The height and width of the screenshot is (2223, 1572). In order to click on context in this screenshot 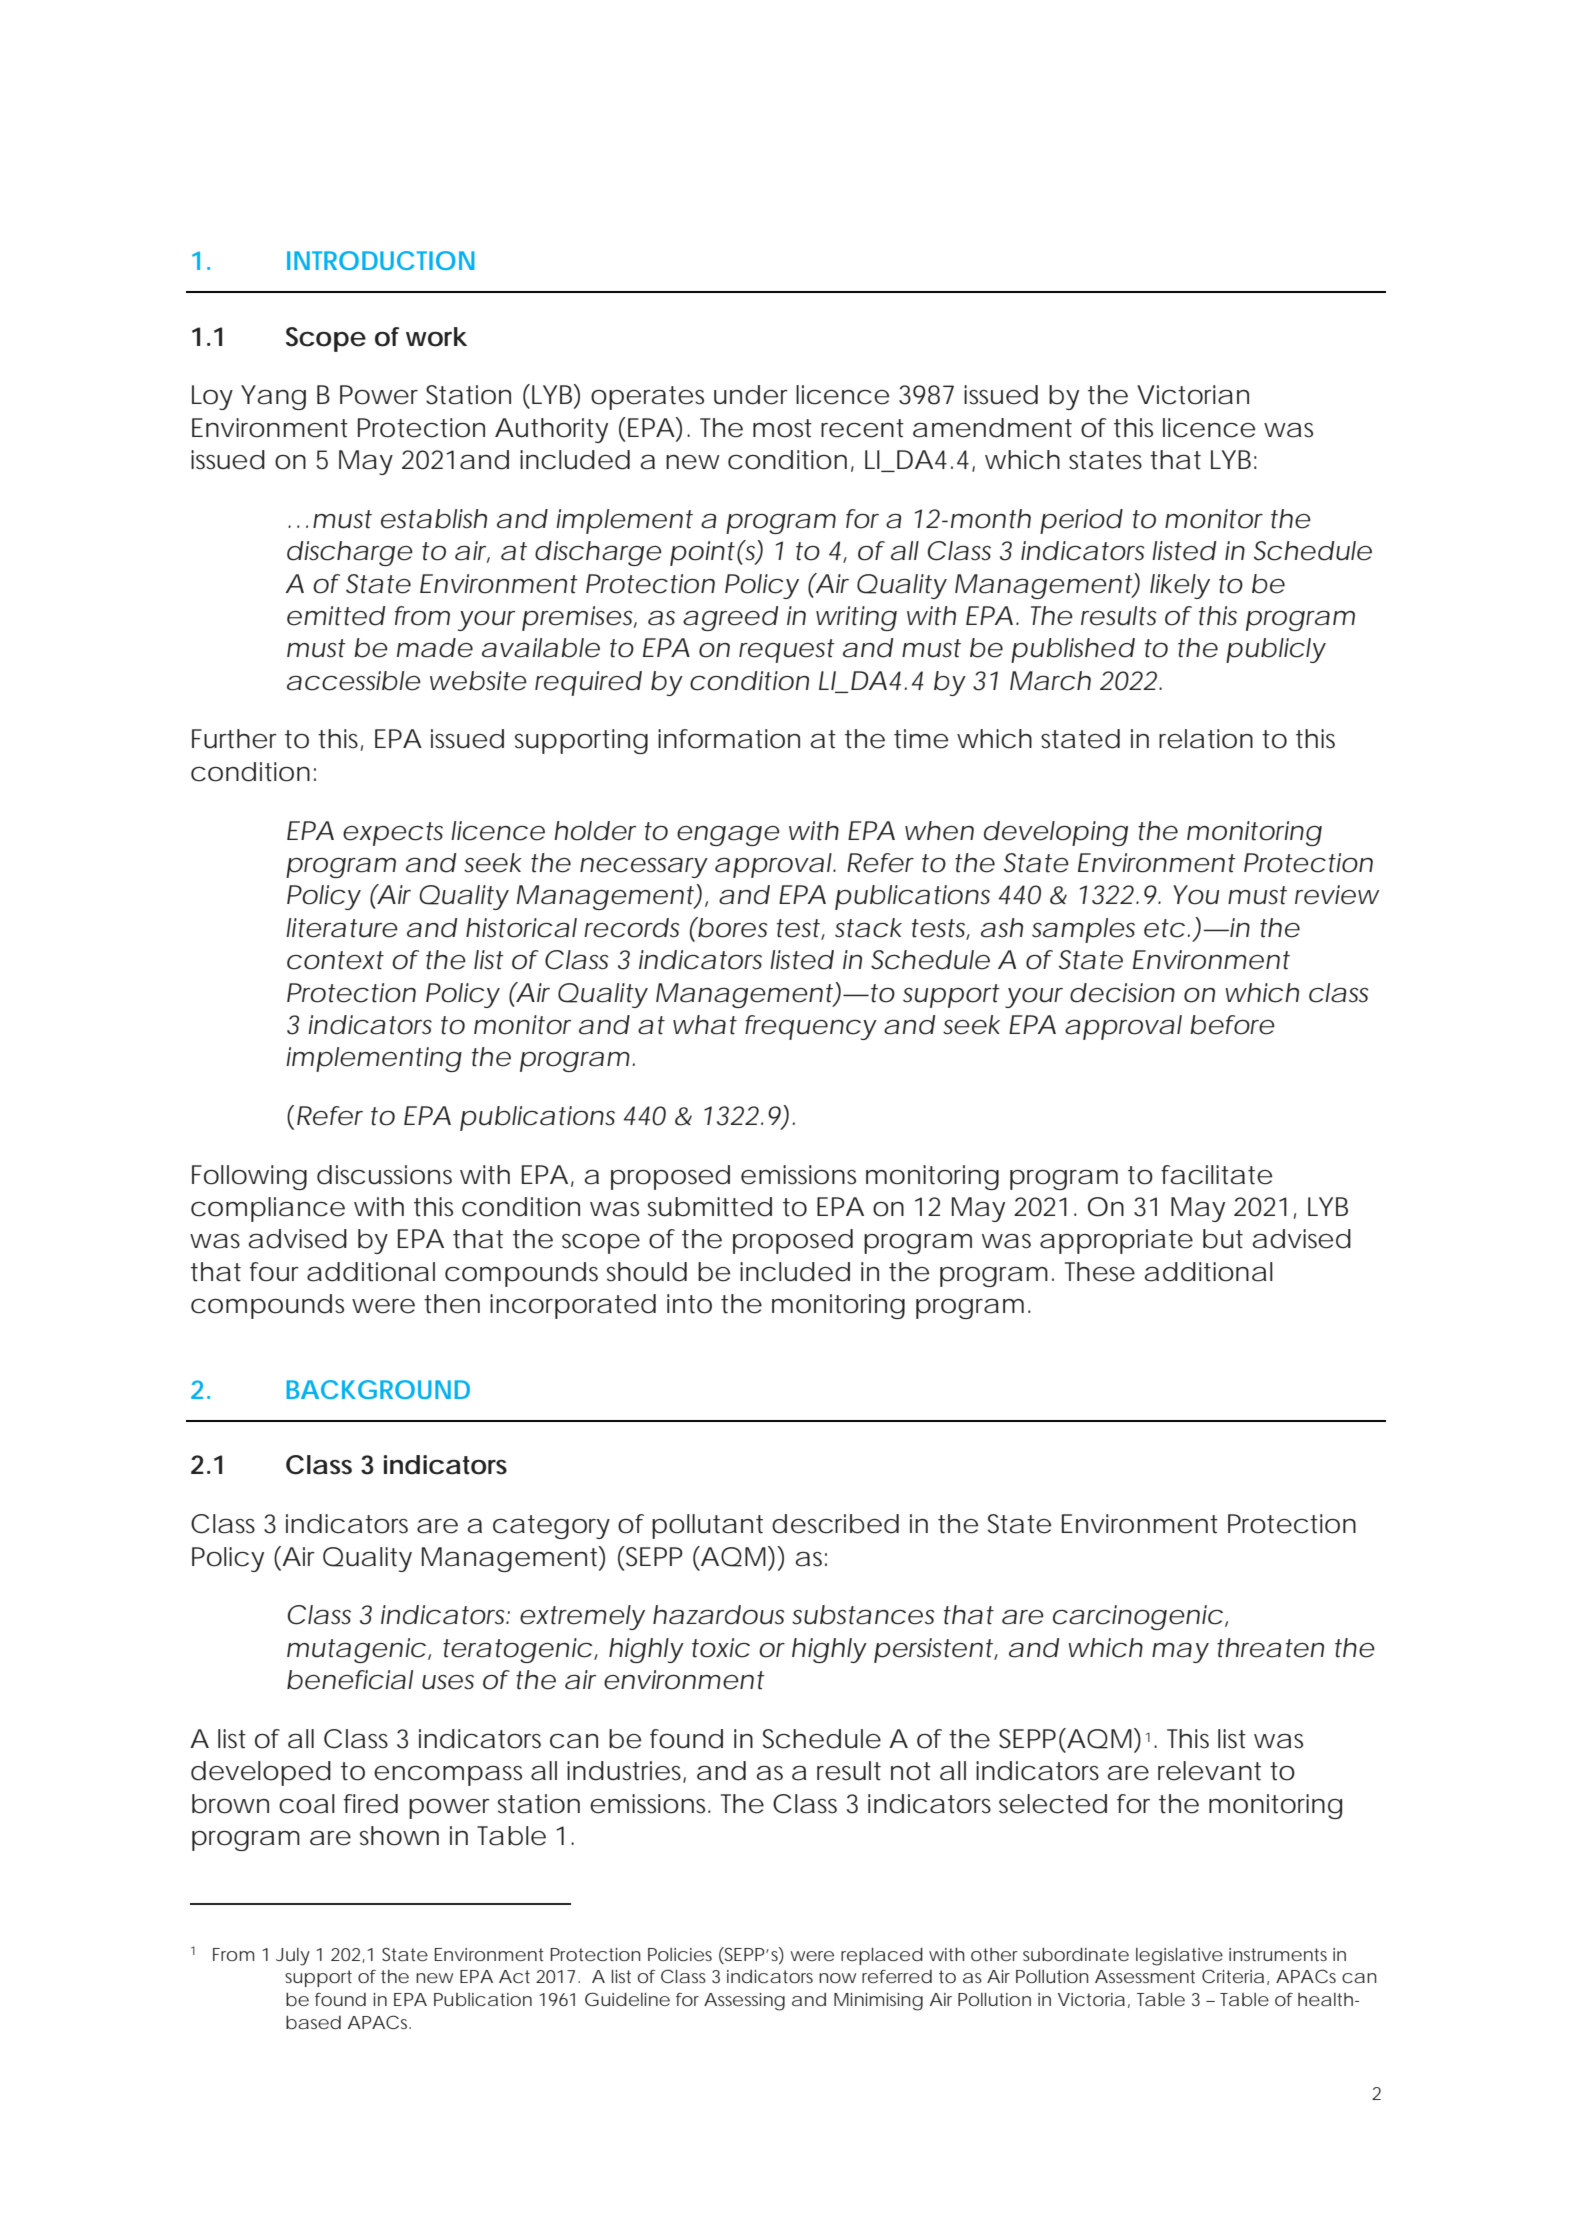, I will do `click(335, 960)`.
